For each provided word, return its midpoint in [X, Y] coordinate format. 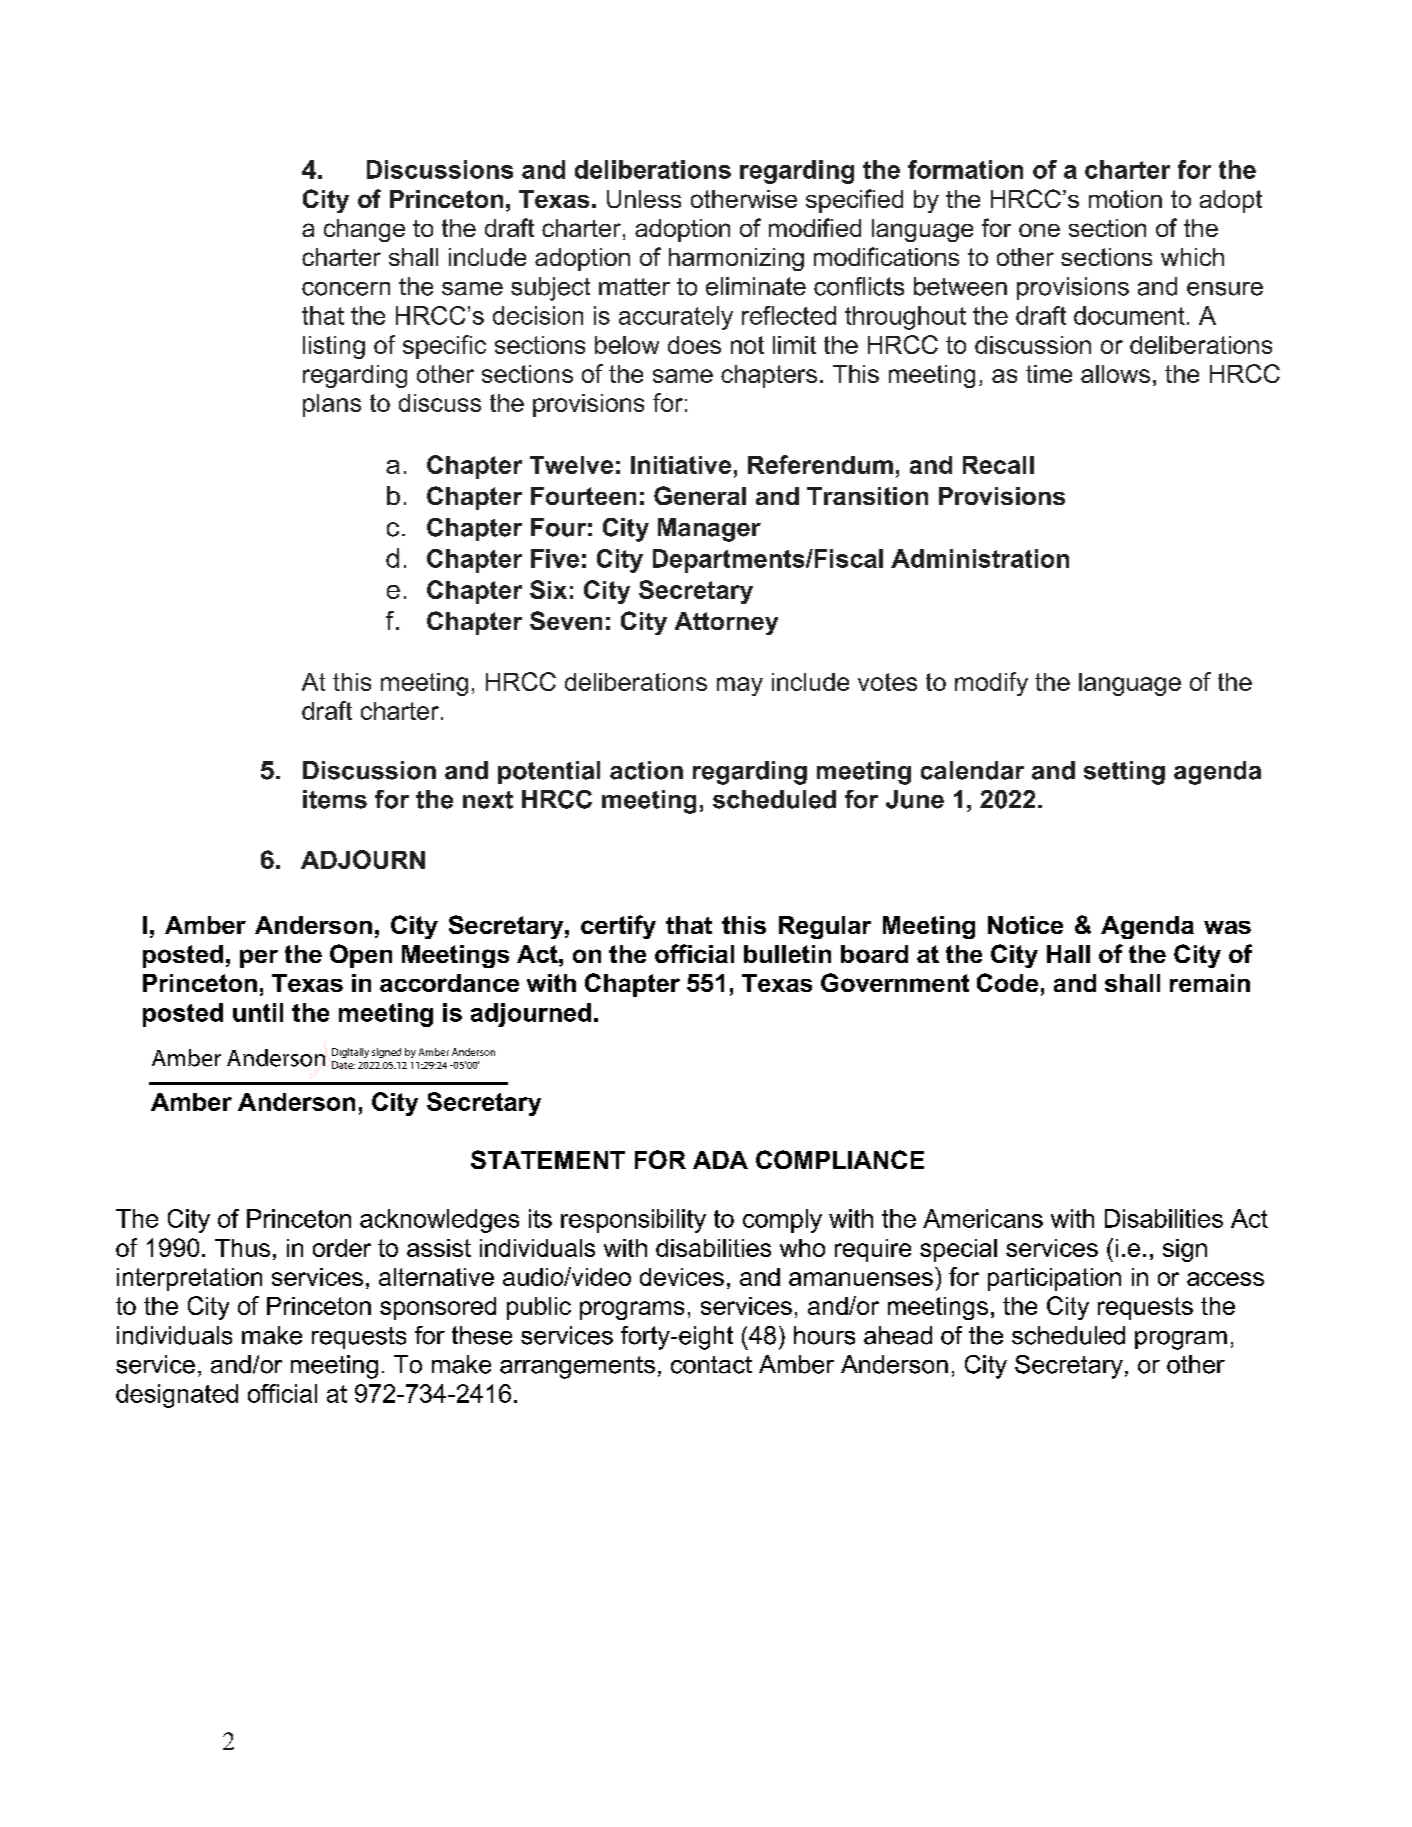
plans [332, 405]
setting [1124, 773]
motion [1125, 199]
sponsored [438, 1308]
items [335, 799]
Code [1007, 982]
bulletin [787, 954]
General [700, 495]
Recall [998, 465]
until [258, 1012]
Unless [644, 199]
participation [1054, 1279]
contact [711, 1365]
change [364, 230]
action [646, 770]
